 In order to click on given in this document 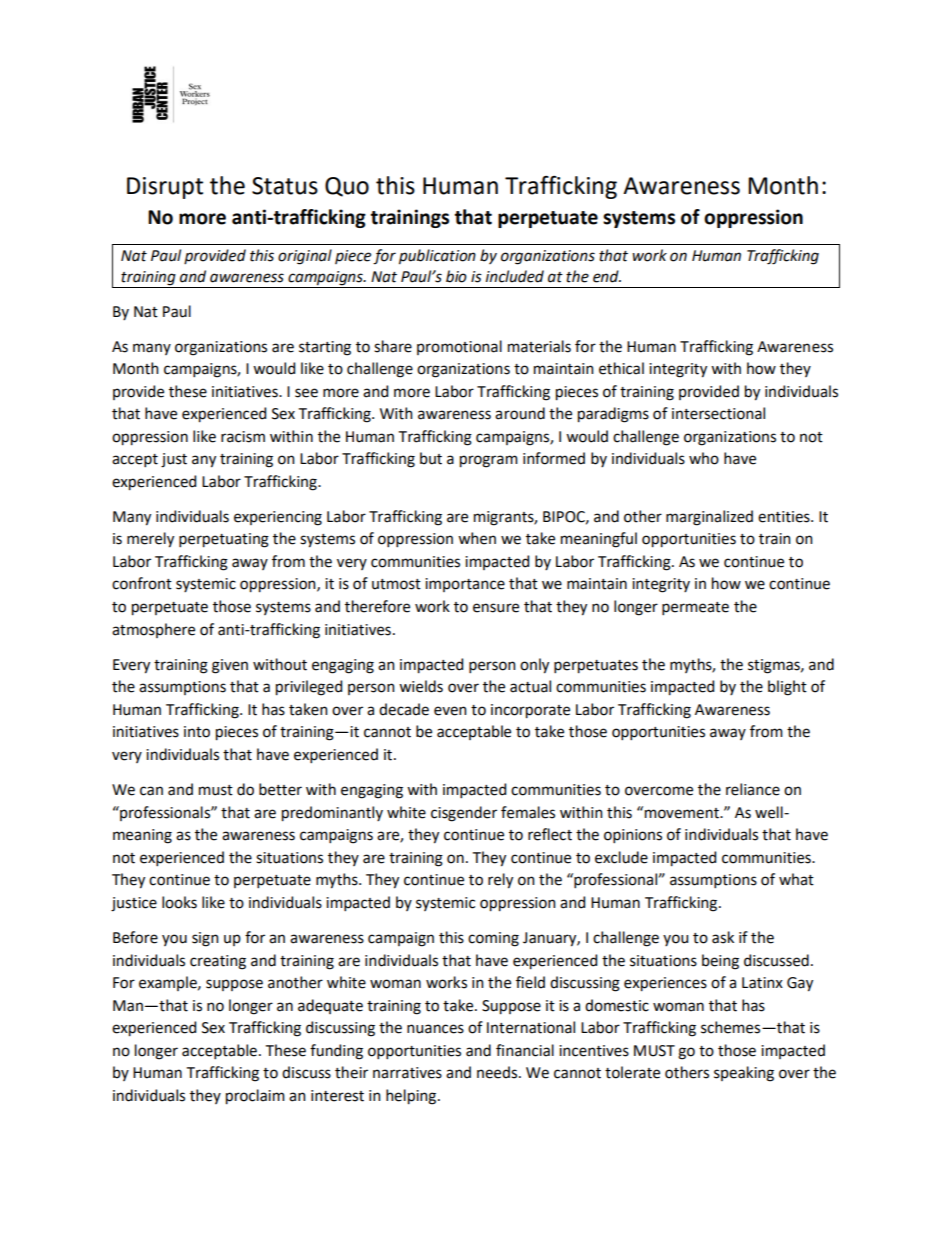, I will do `click(230, 666)`.
